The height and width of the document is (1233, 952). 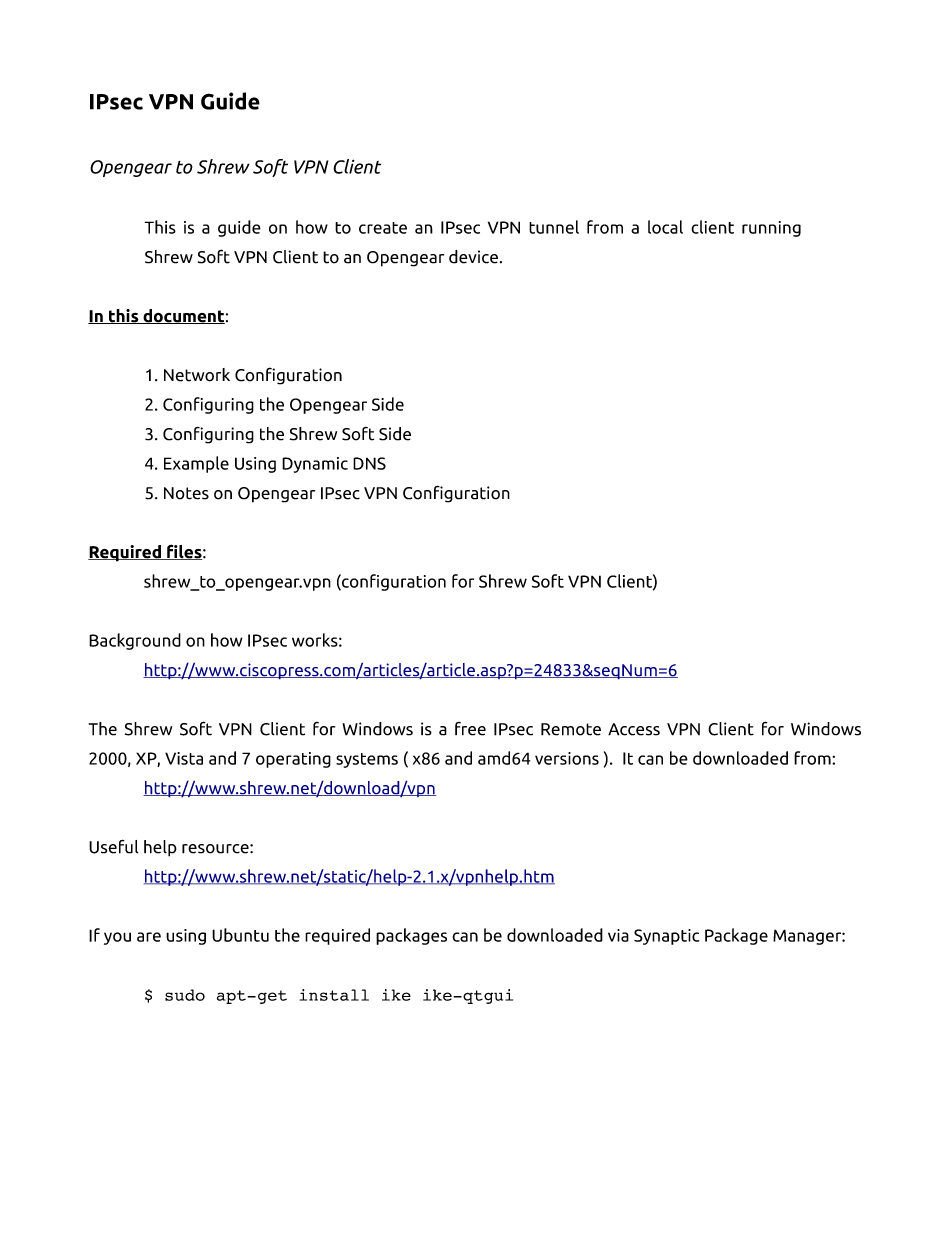 I want to click on device, so click(x=473, y=257).
